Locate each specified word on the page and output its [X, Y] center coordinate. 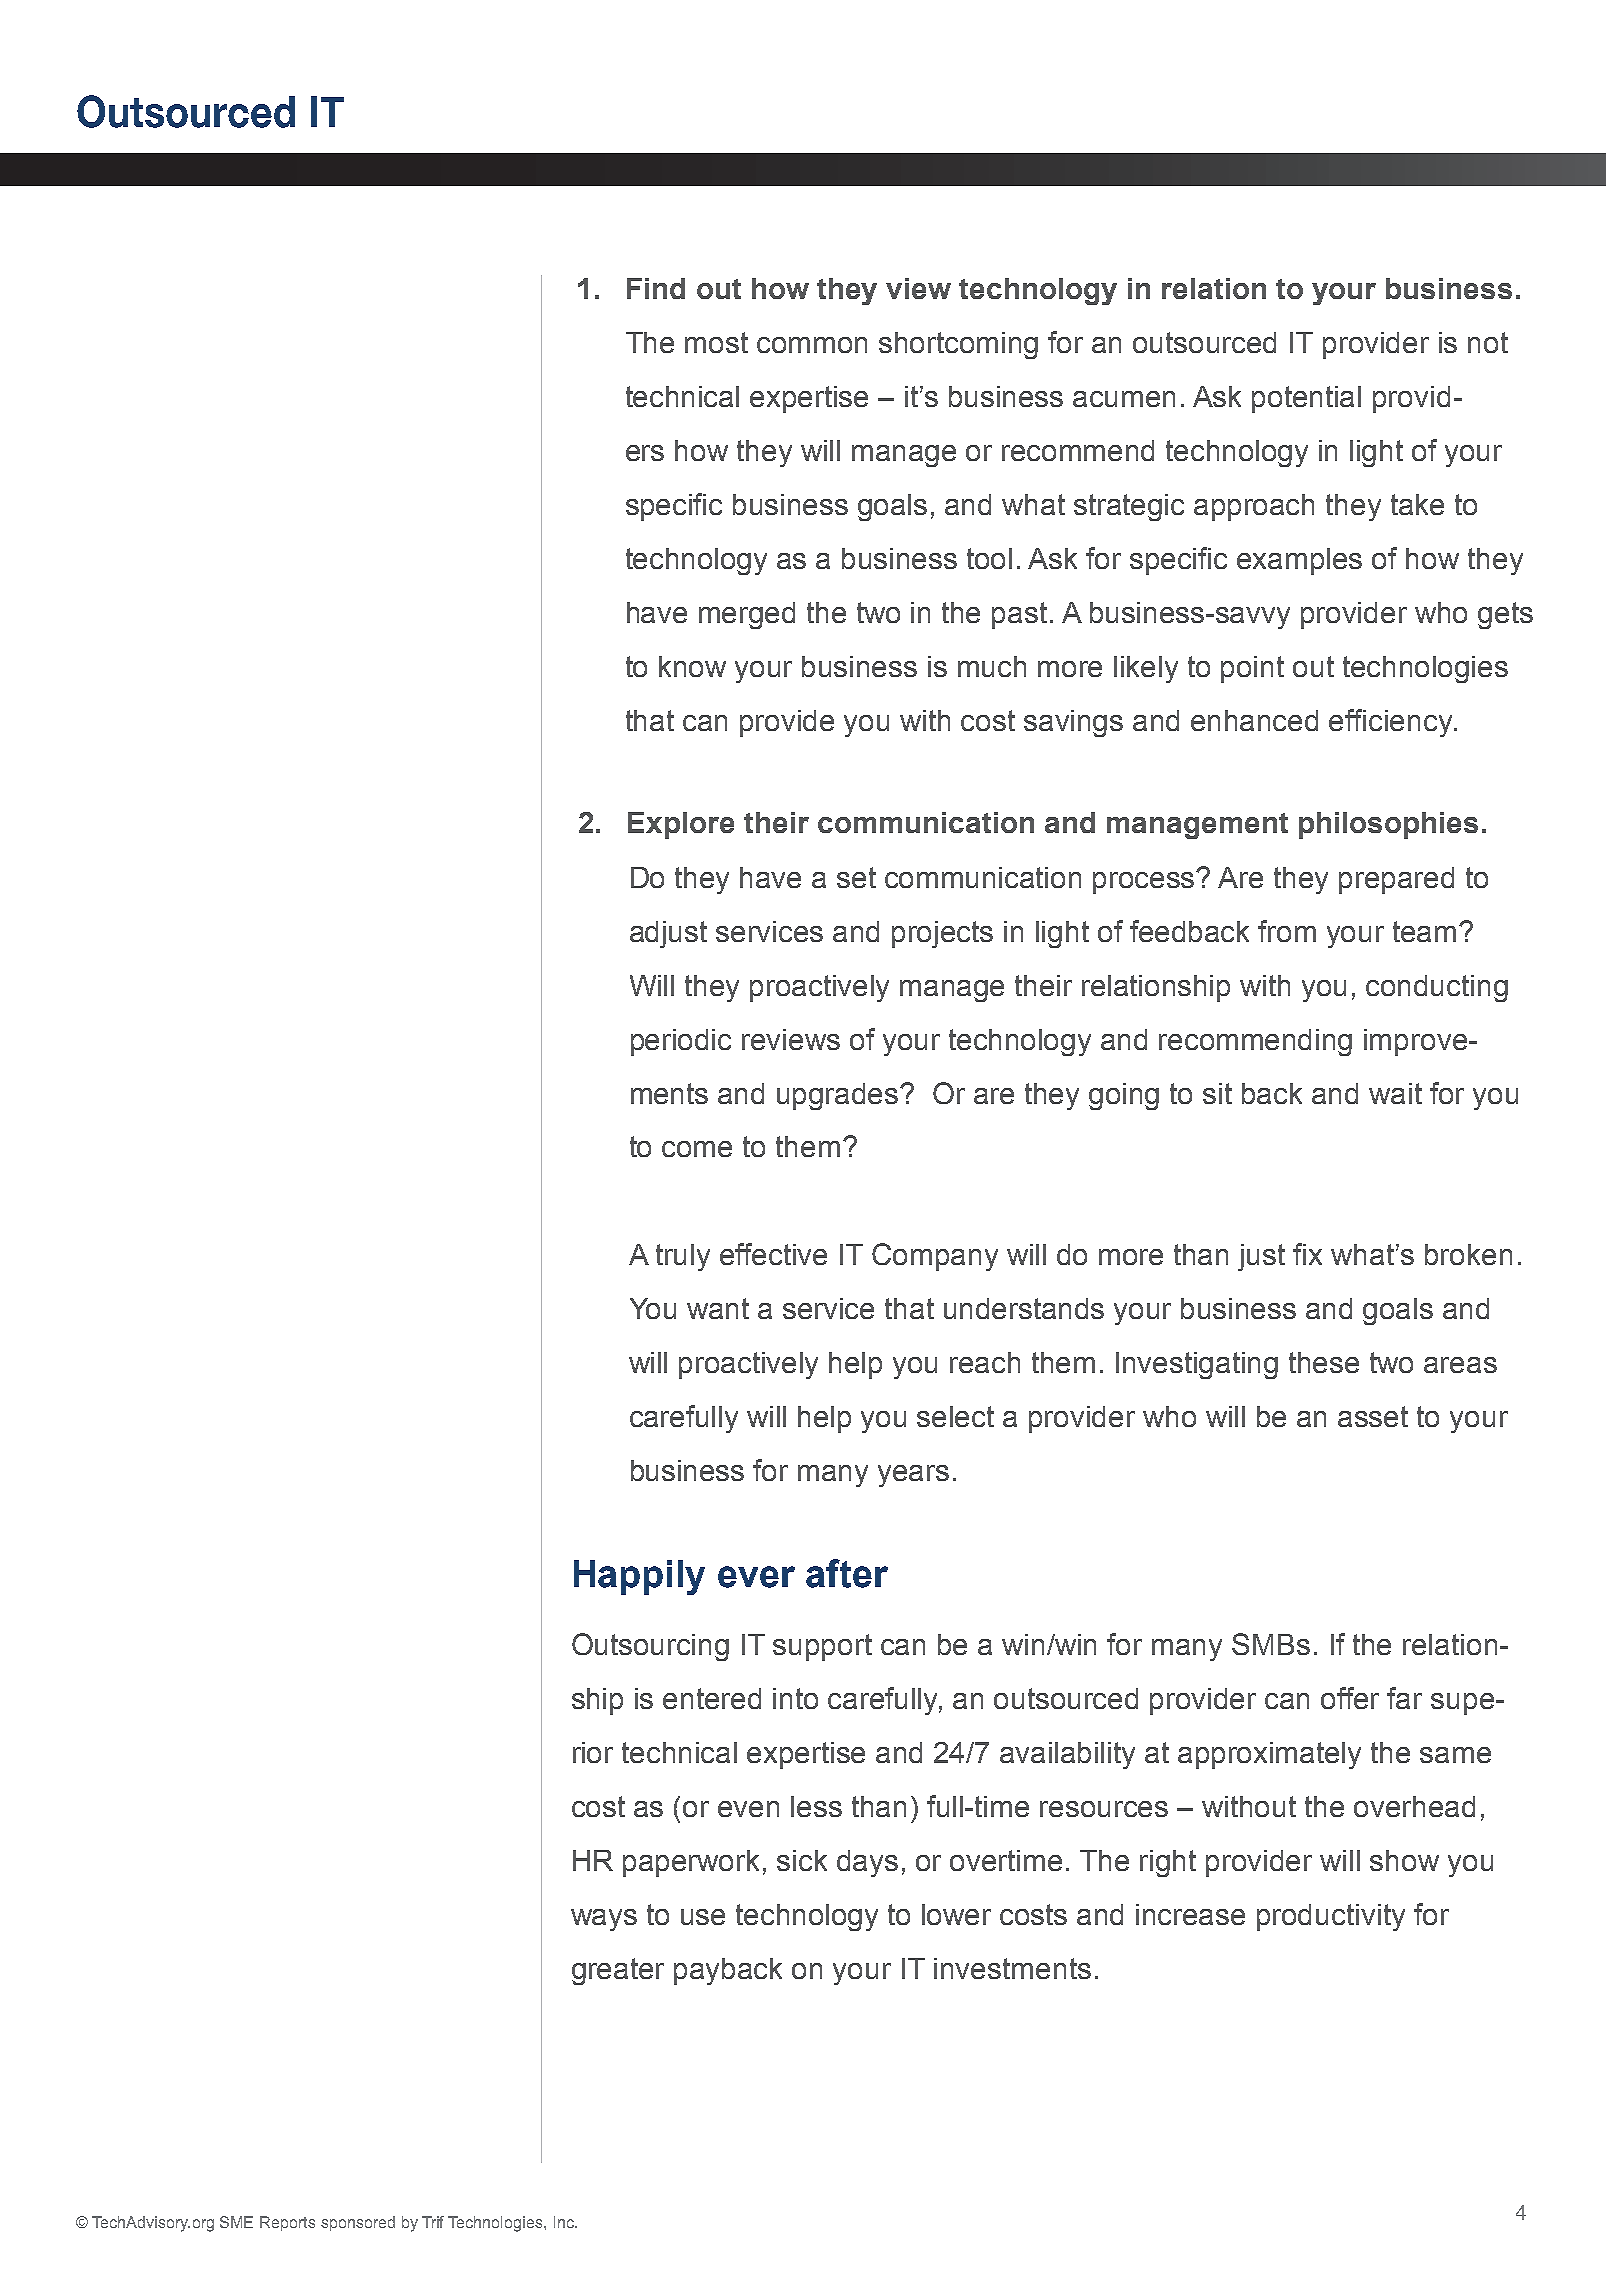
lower [956, 1914]
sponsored [358, 2223]
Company [935, 1257]
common [812, 345]
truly [683, 1257]
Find [656, 288]
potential [1306, 399]
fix [1307, 1254]
